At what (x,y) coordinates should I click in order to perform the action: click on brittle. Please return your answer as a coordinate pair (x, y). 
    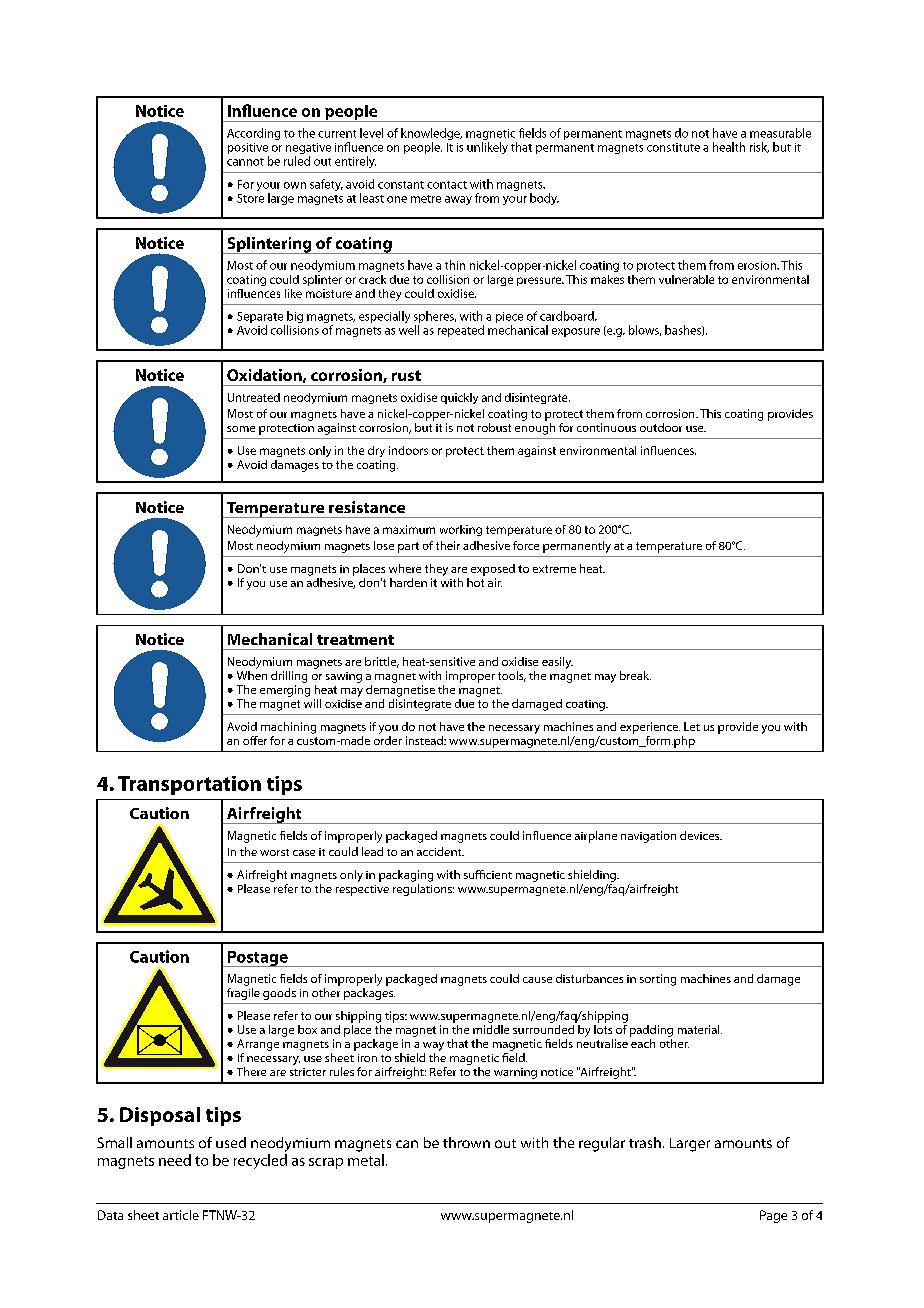
    Looking at the image, I should click on (382, 662).
